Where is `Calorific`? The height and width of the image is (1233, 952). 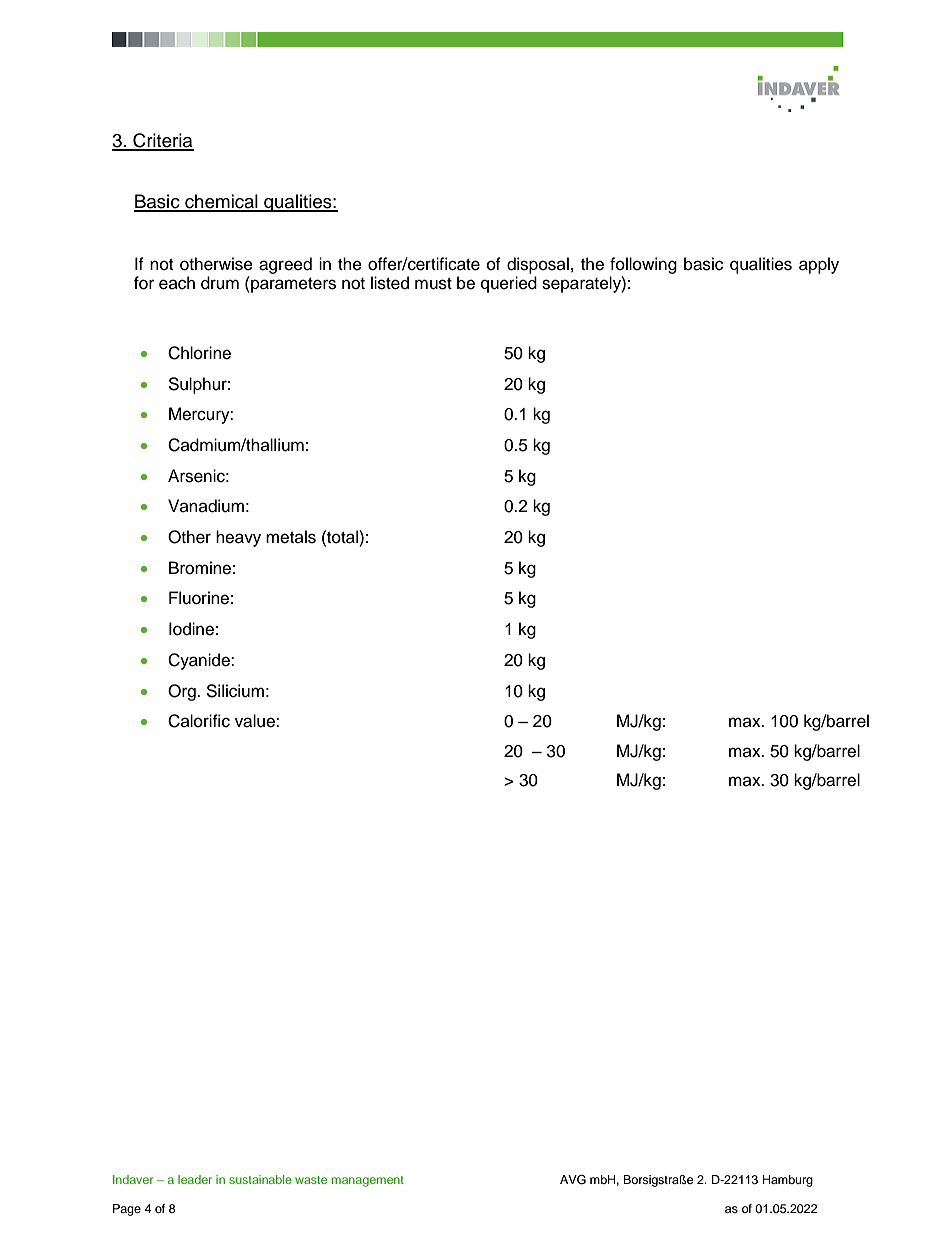 Calorific is located at coordinates (199, 721).
